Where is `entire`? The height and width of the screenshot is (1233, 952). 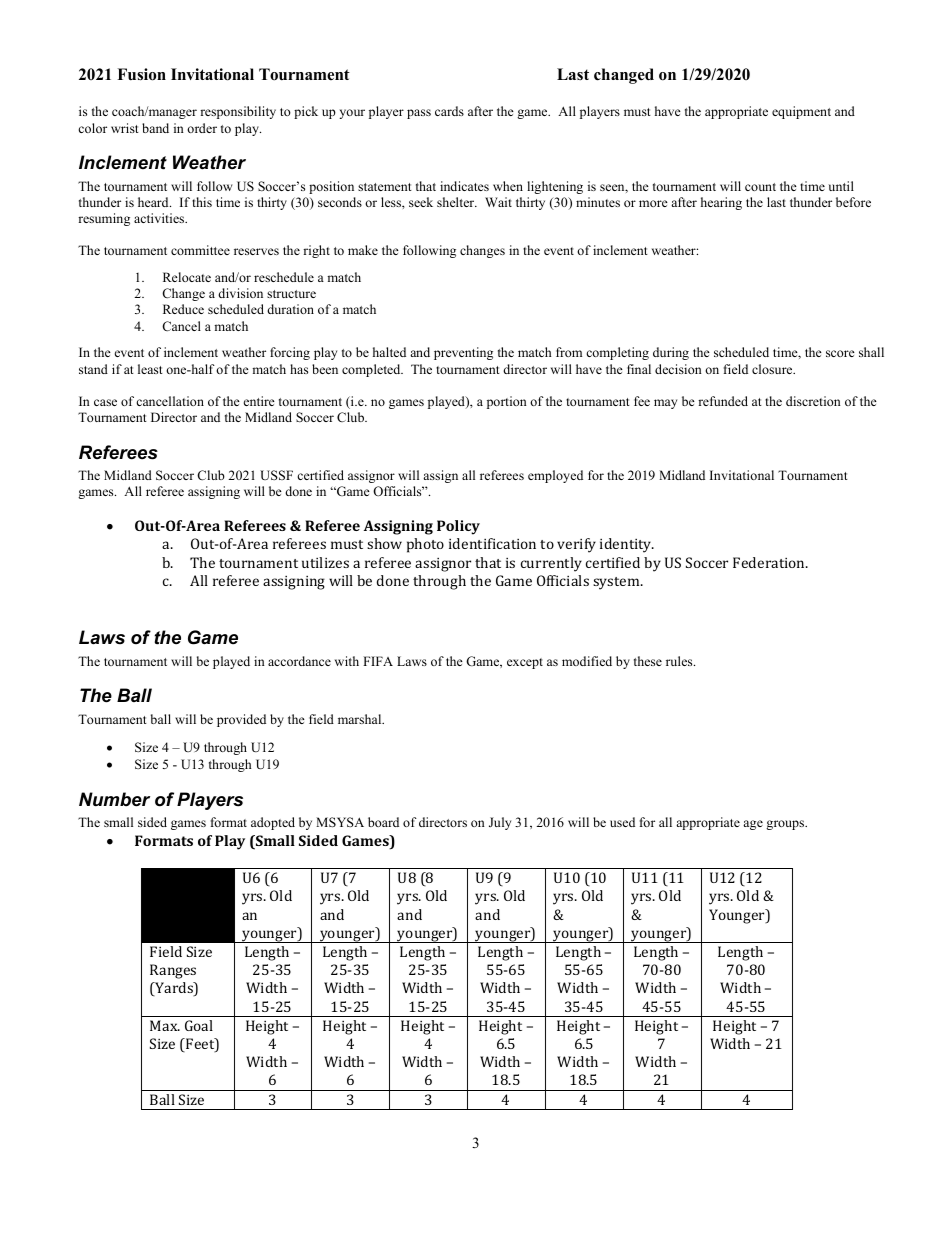 entire is located at coordinates (259, 401).
